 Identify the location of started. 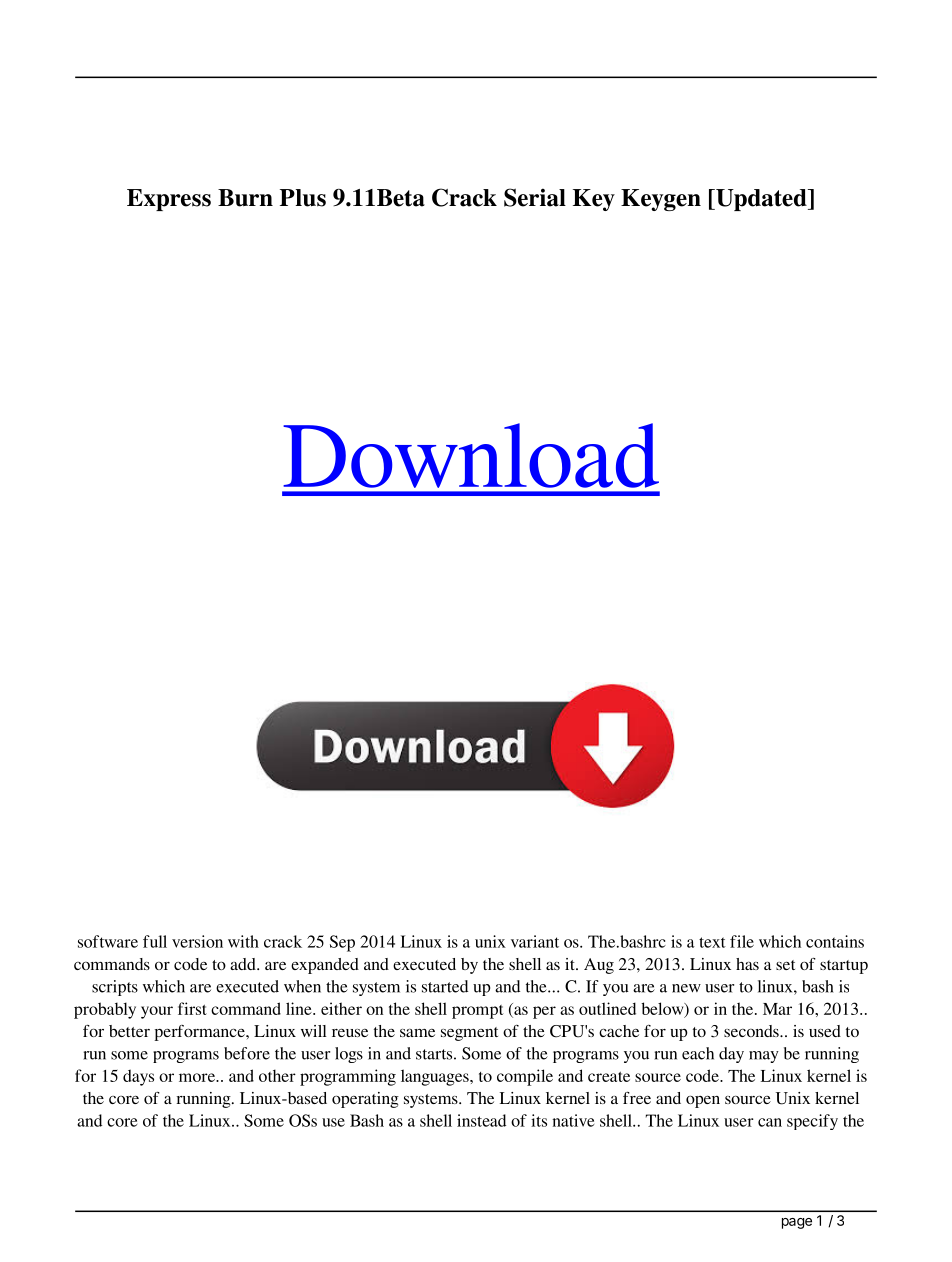
(445, 986).
